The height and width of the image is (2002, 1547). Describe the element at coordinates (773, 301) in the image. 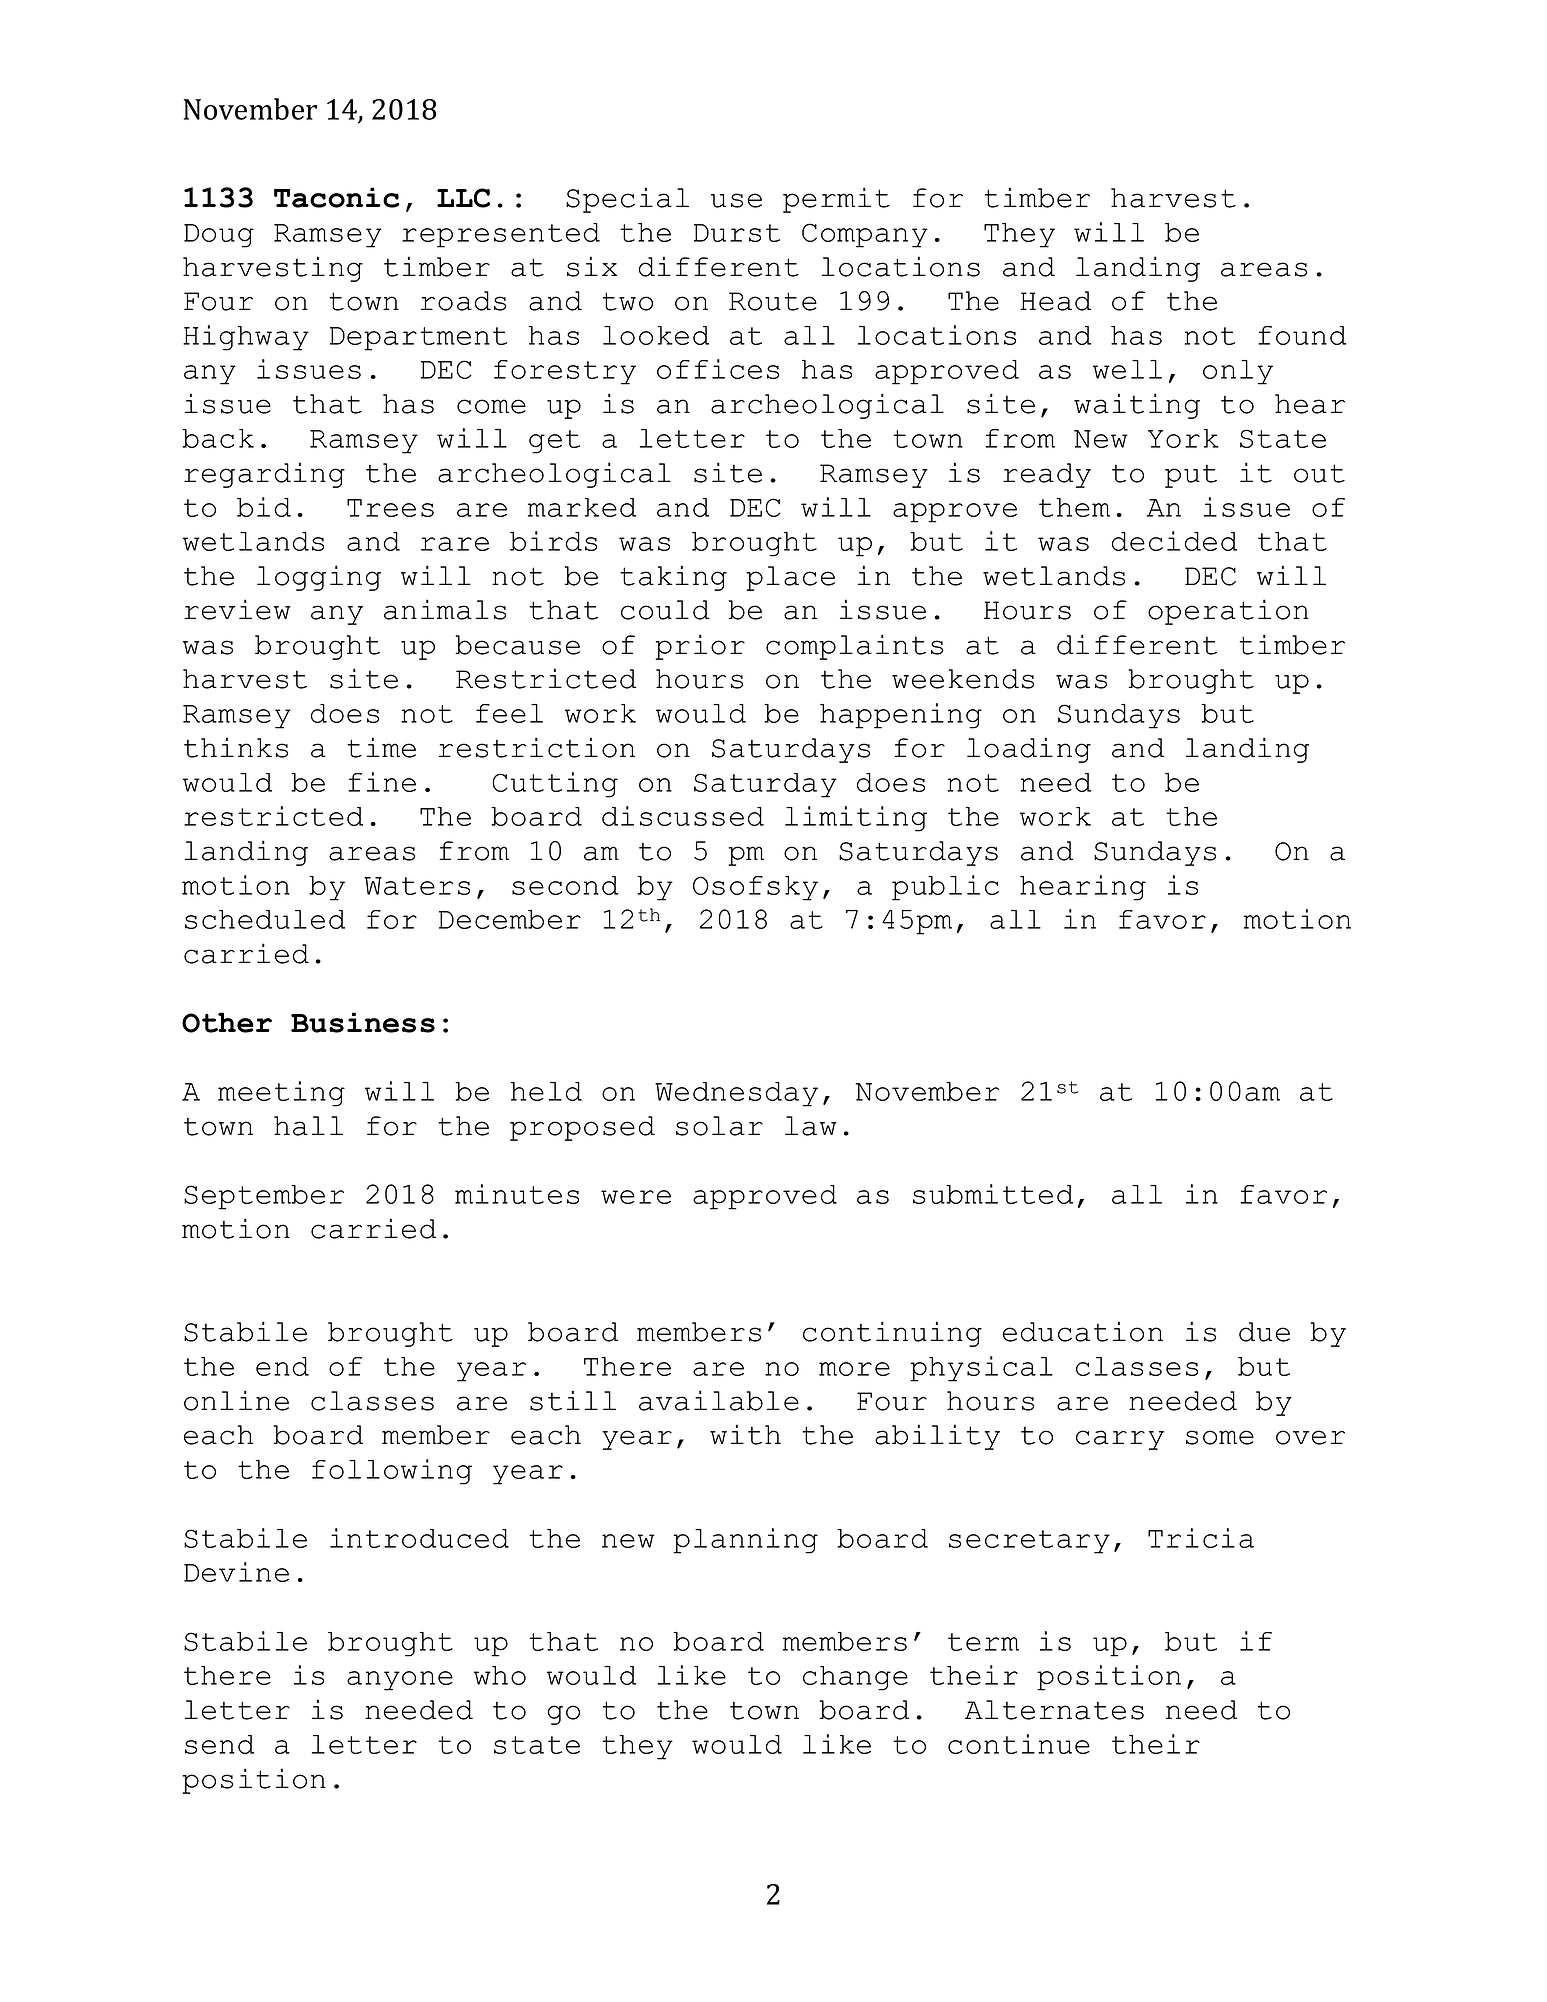

I see `Route` at that location.
